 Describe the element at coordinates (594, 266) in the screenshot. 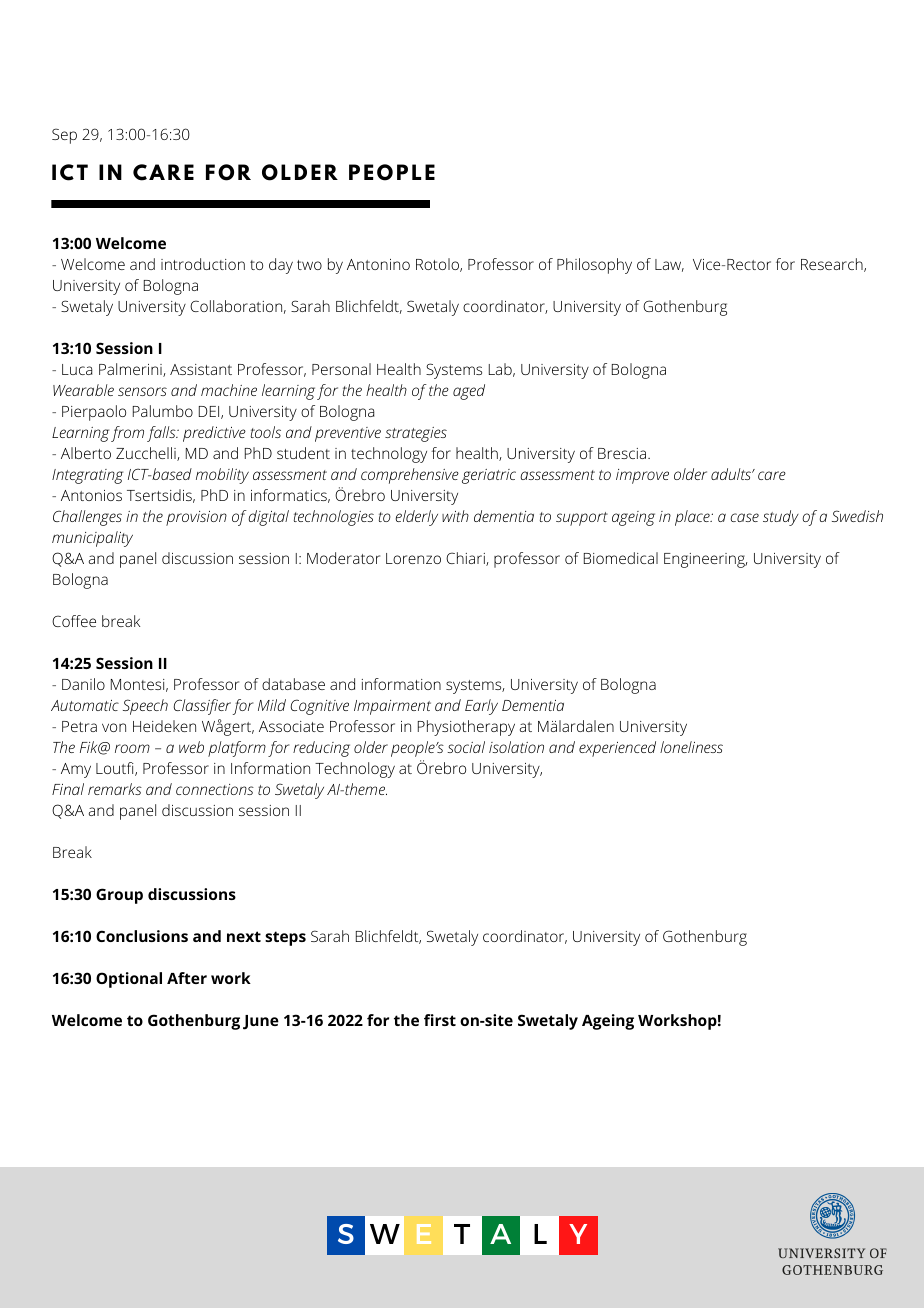

I see `Philosophy` at that location.
